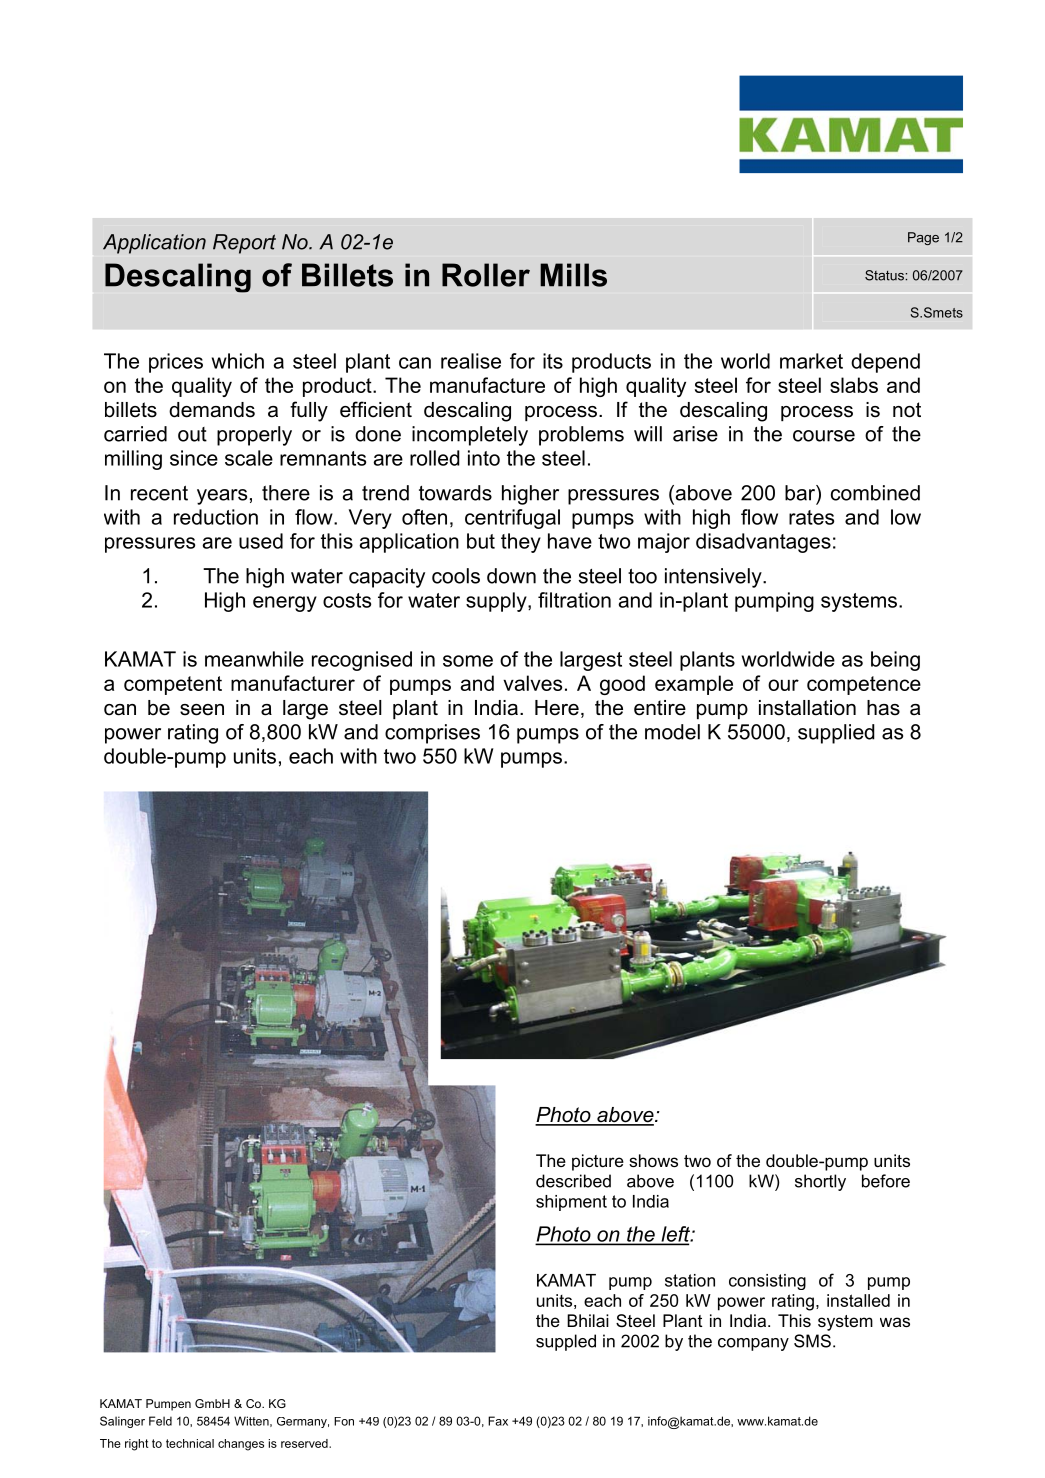 The width and height of the page is (1045, 1478). I want to click on Status, so click(885, 275).
